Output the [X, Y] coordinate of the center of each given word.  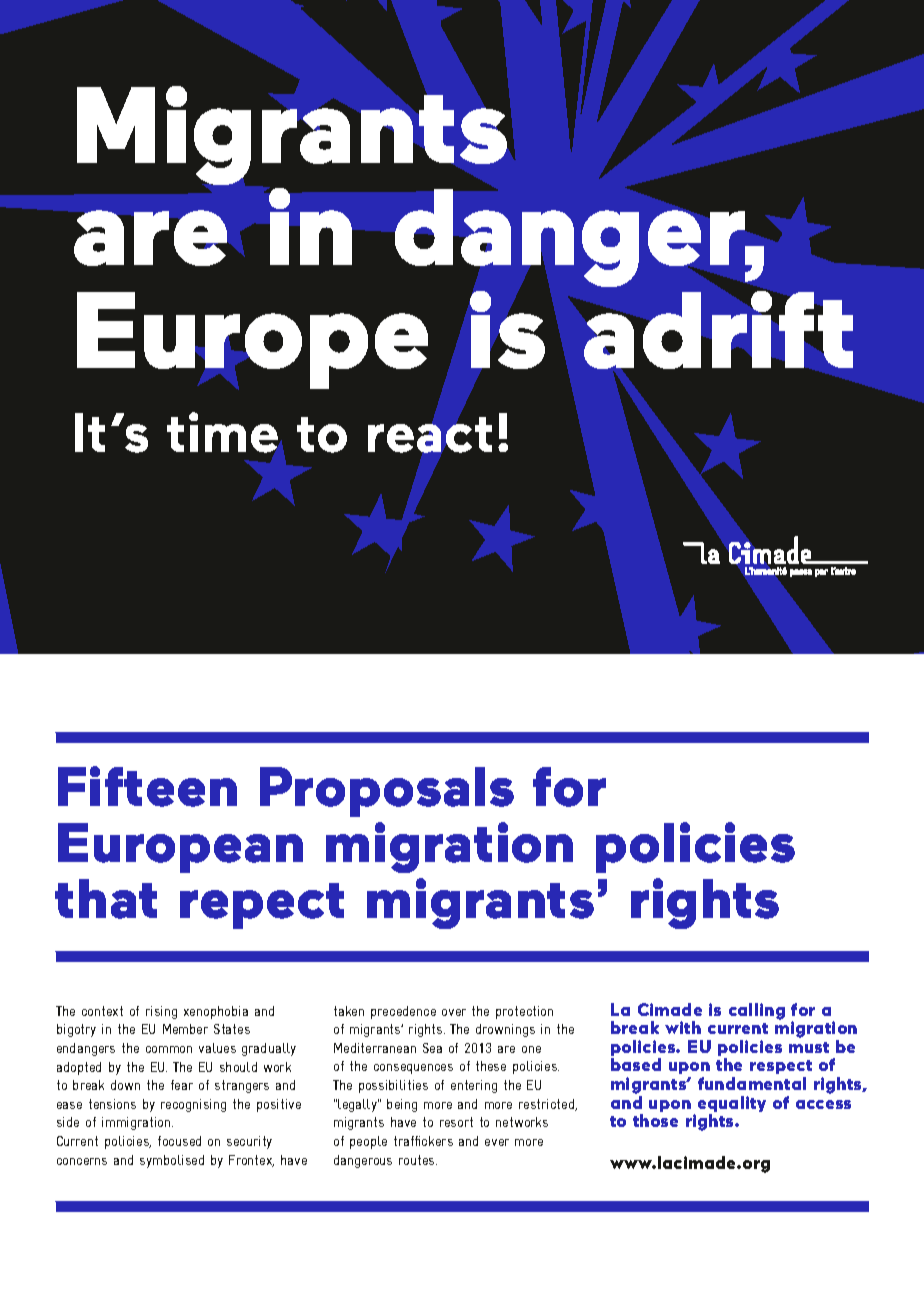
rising [161, 1012]
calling [757, 1011]
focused [179, 1141]
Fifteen [147, 786]
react [430, 435]
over [454, 1012]
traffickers [423, 1141]
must [809, 1047]
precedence [403, 1012]
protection [524, 1012]
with [683, 1027]
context [102, 1011]
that [106, 899]
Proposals [387, 792]
